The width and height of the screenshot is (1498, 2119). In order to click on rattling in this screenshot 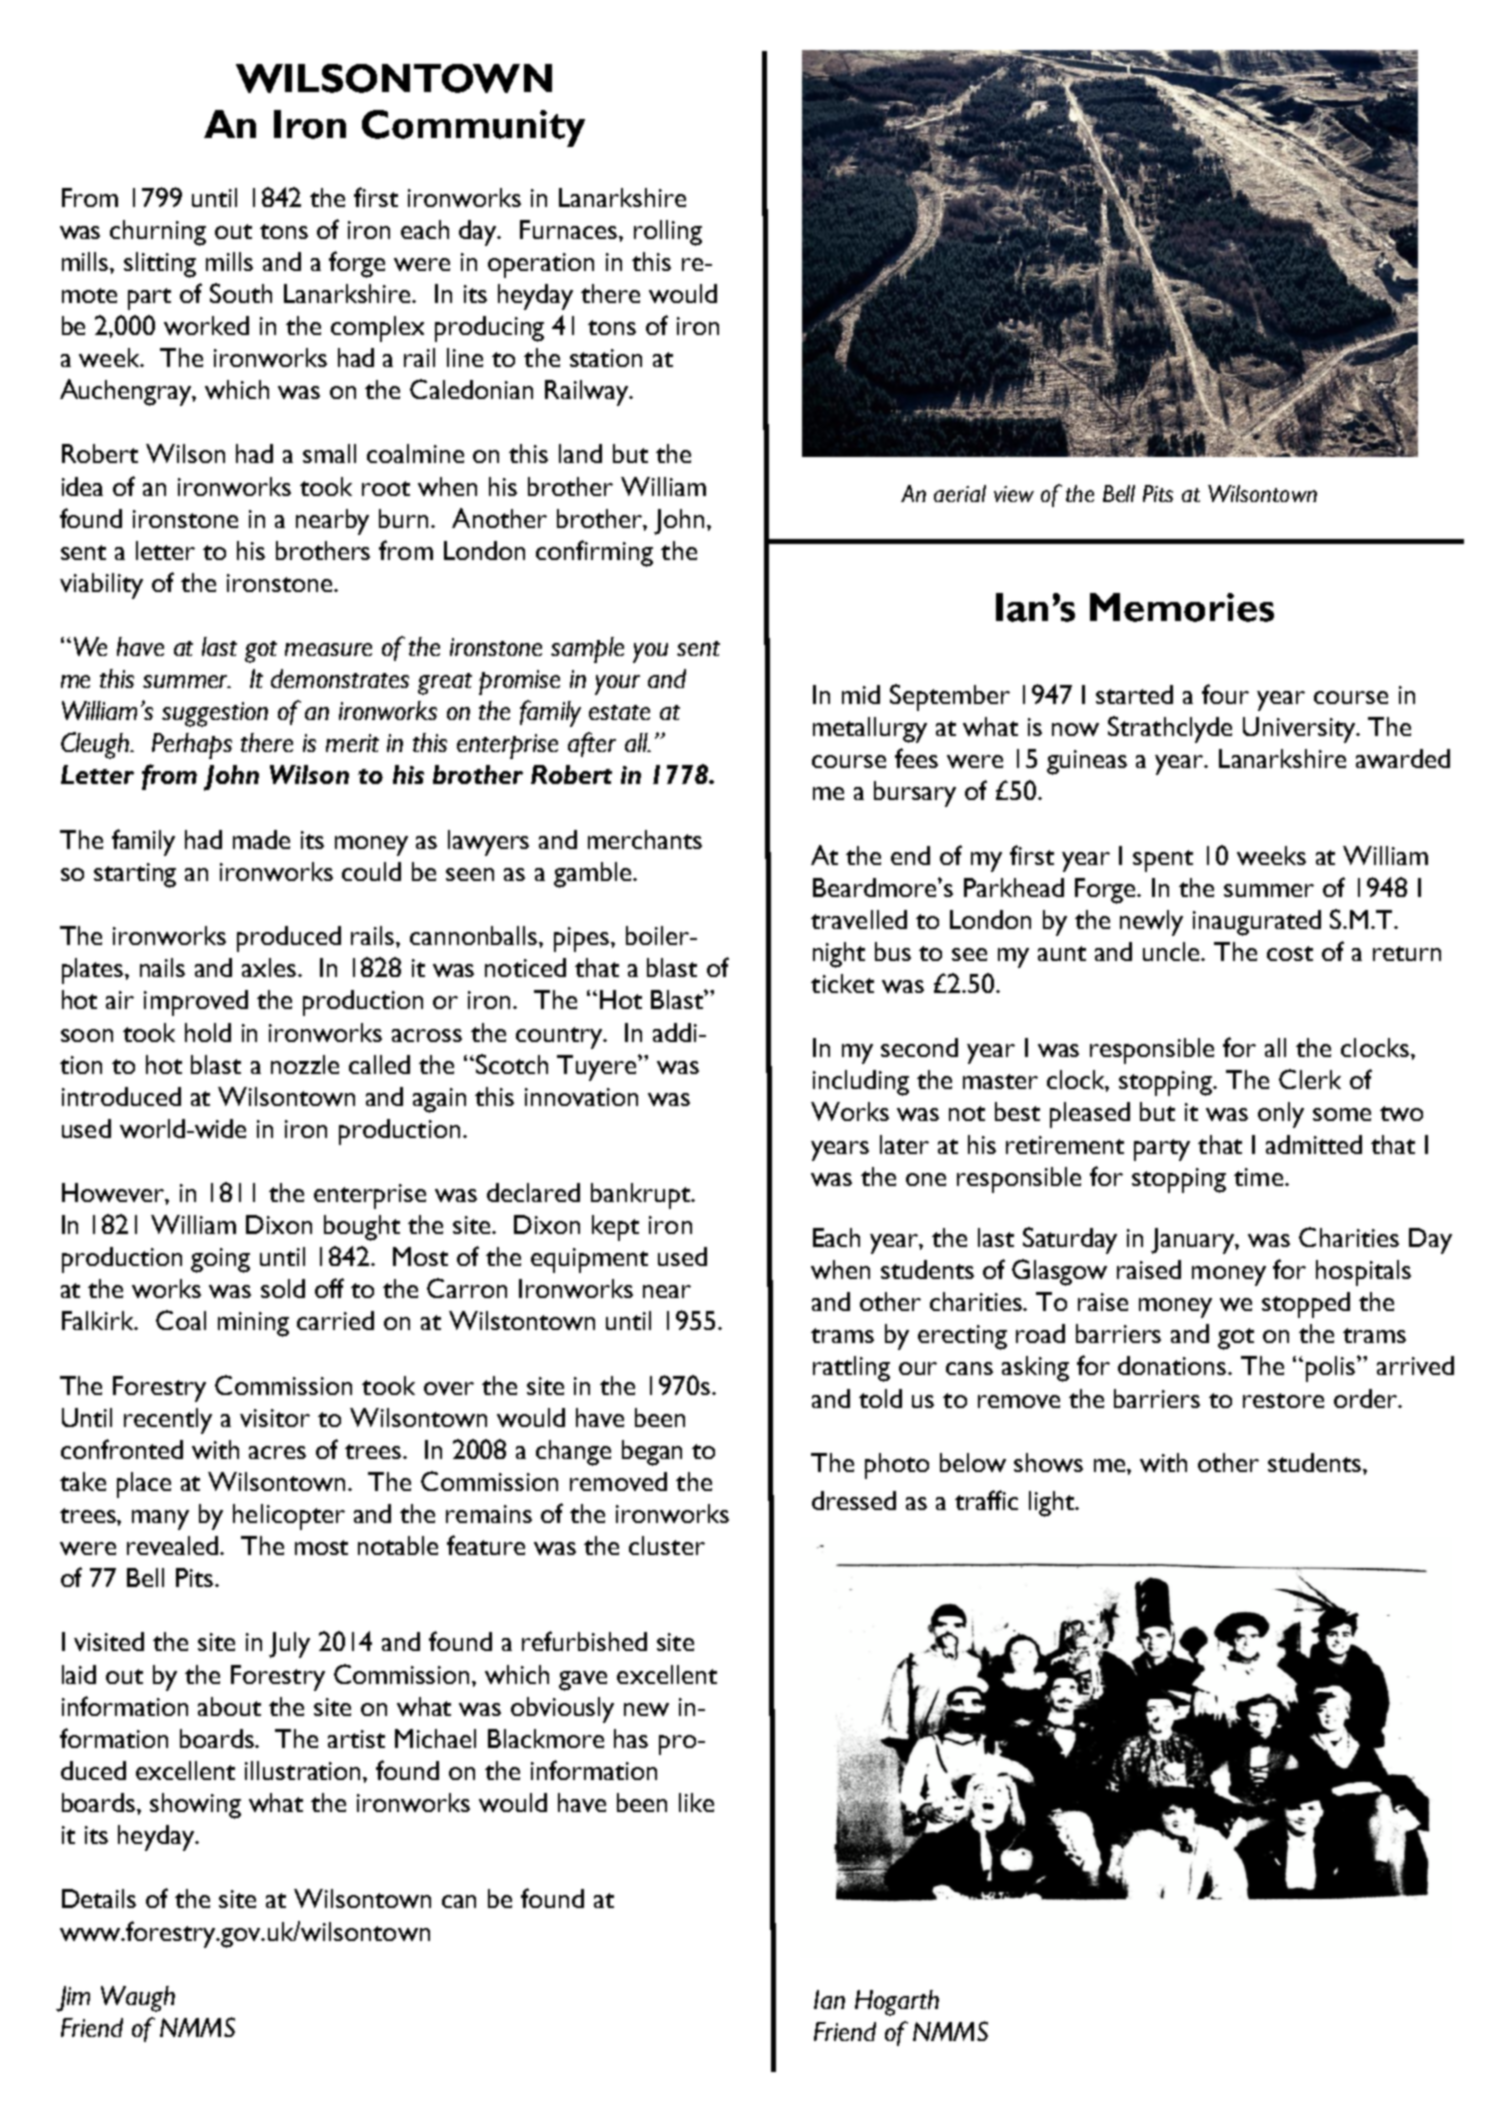, I will do `click(851, 1369)`.
